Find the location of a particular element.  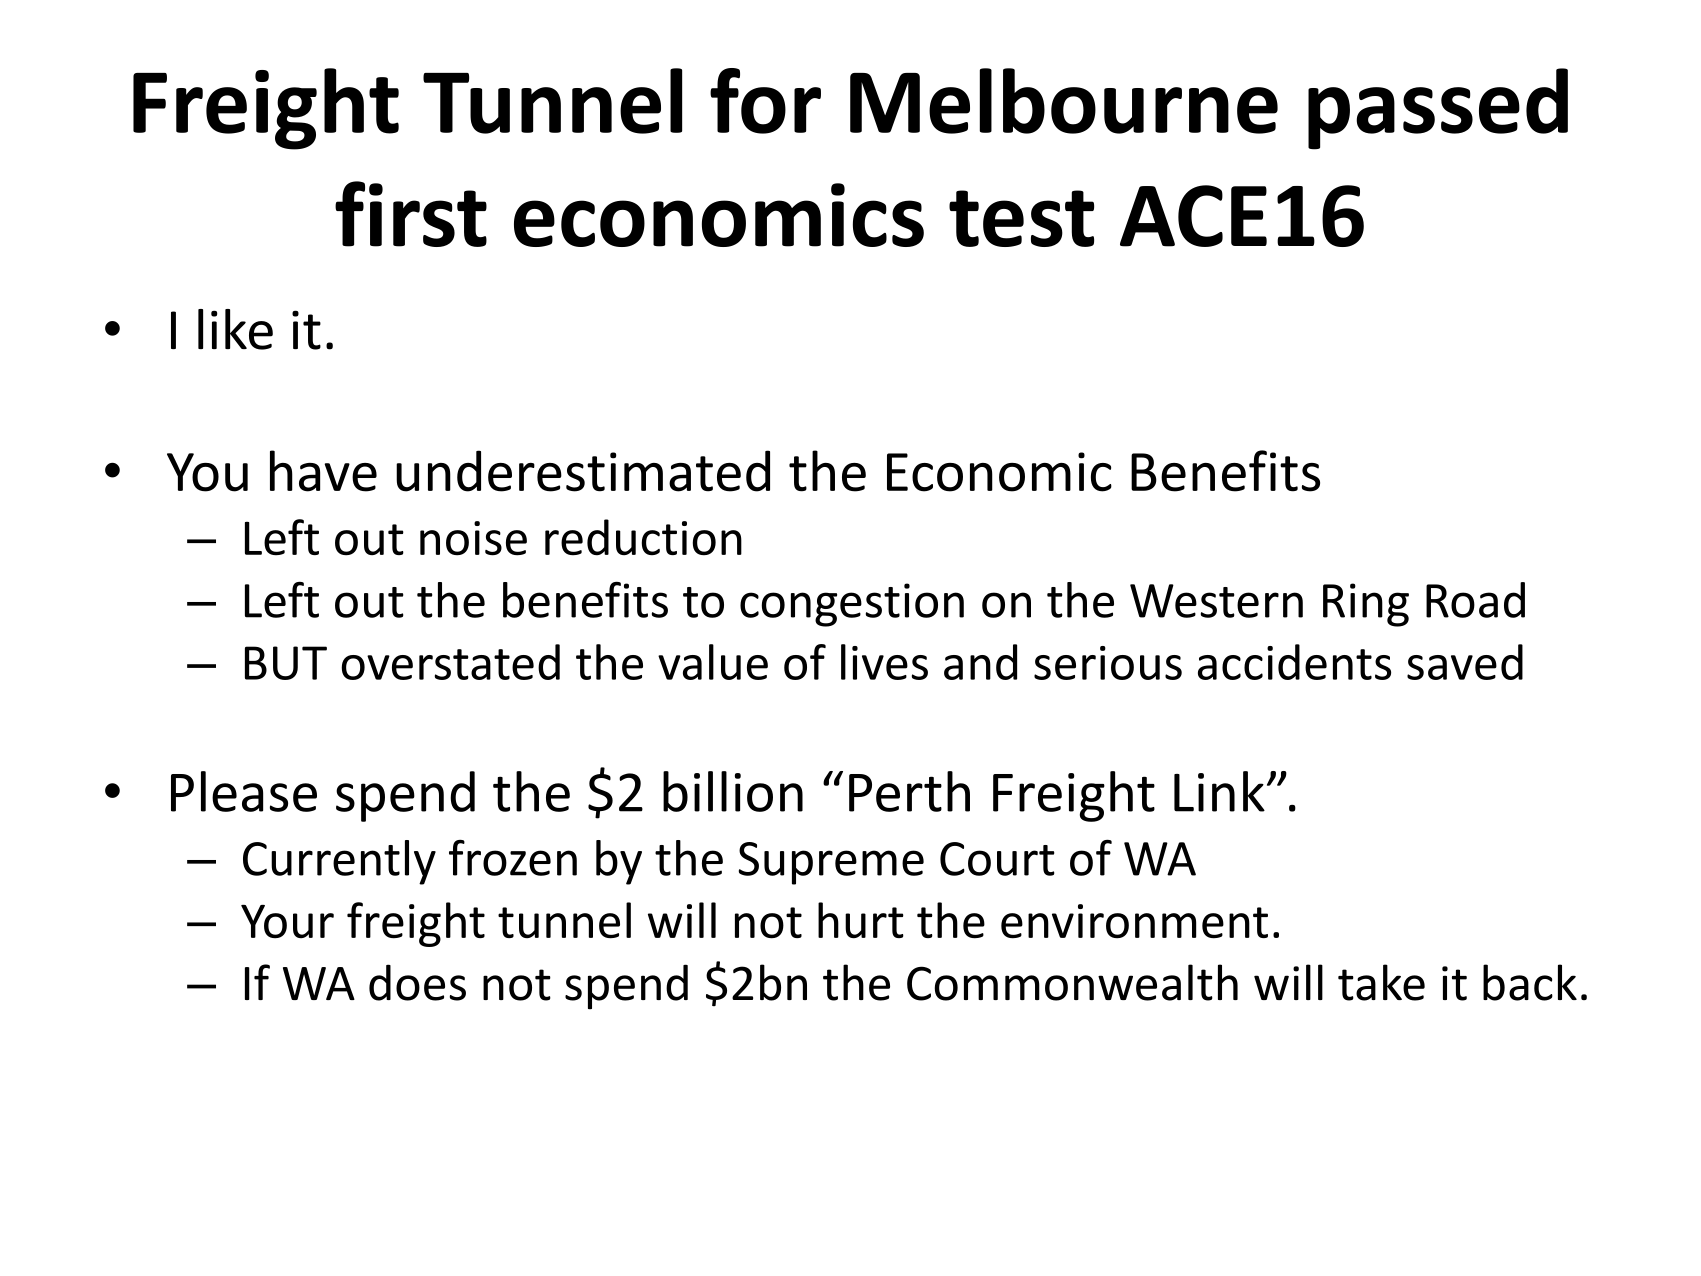

first is located at coordinates (411, 214).
